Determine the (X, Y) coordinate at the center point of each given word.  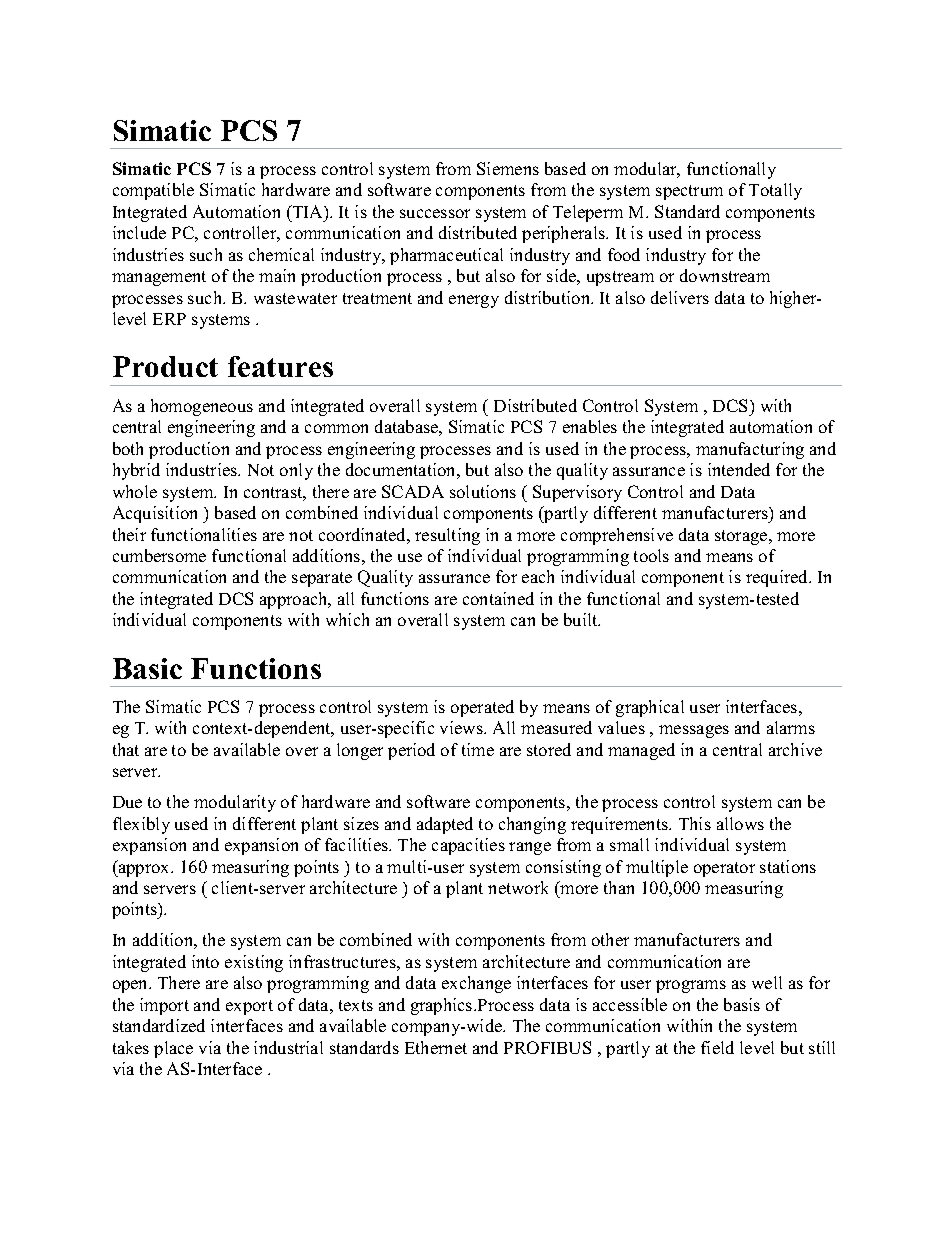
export (249, 1007)
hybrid (136, 471)
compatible (153, 191)
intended (739, 469)
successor (435, 213)
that (126, 749)
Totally (775, 191)
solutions (483, 491)
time (478, 749)
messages (694, 731)
